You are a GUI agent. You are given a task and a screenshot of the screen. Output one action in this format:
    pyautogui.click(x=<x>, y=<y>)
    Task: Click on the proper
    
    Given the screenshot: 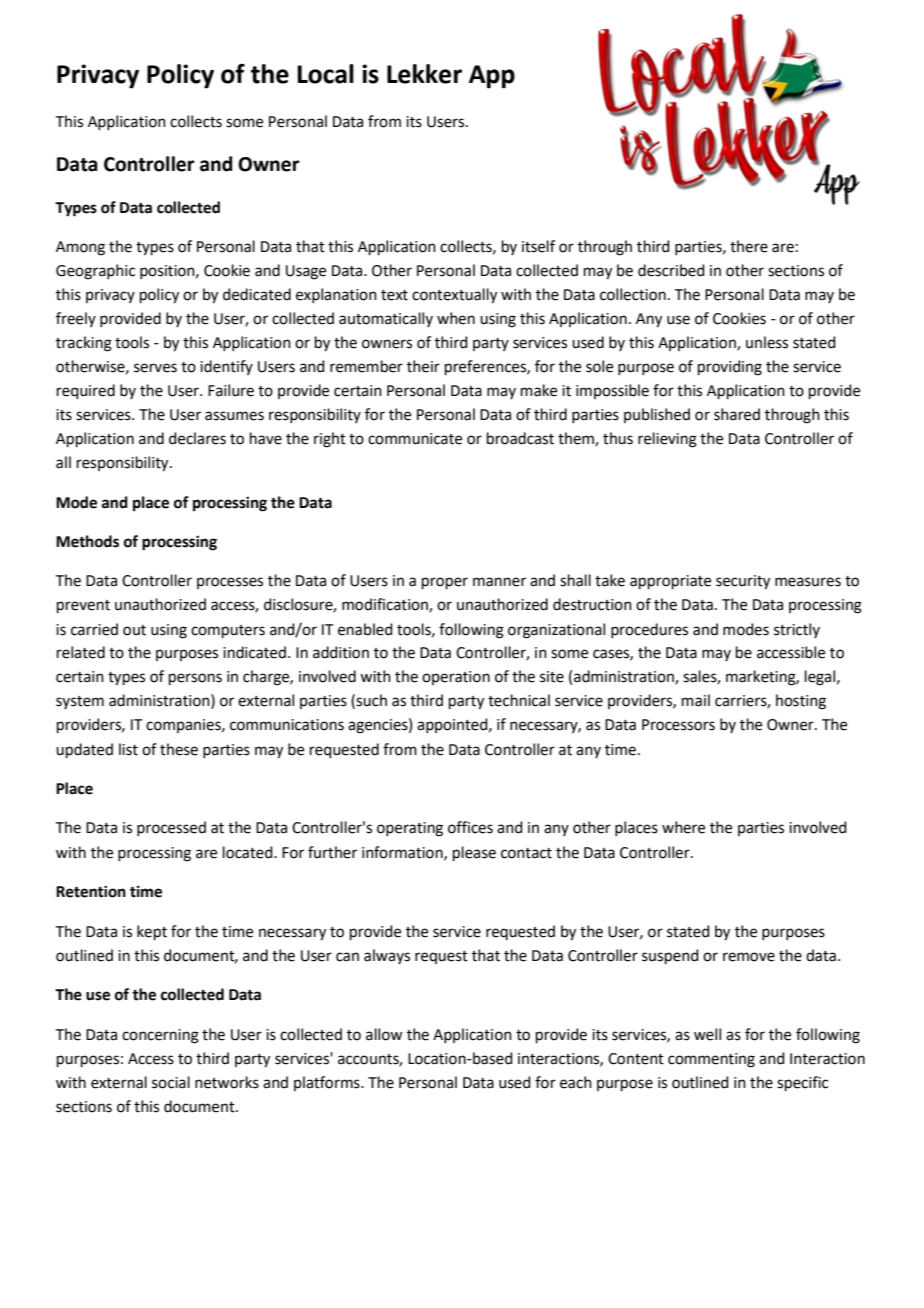 What is the action you would take?
    pyautogui.click(x=445, y=583)
